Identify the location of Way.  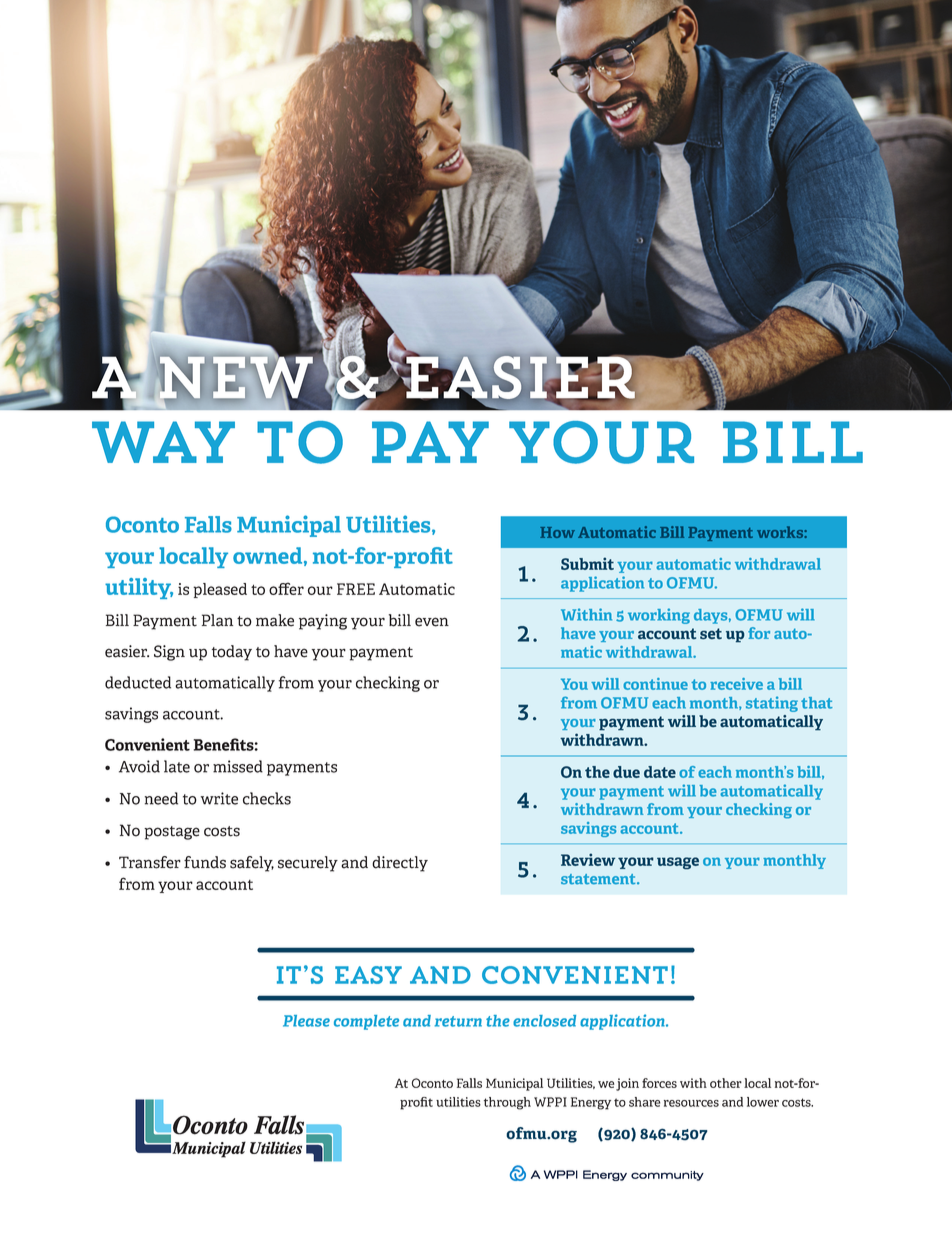
(163, 442).
